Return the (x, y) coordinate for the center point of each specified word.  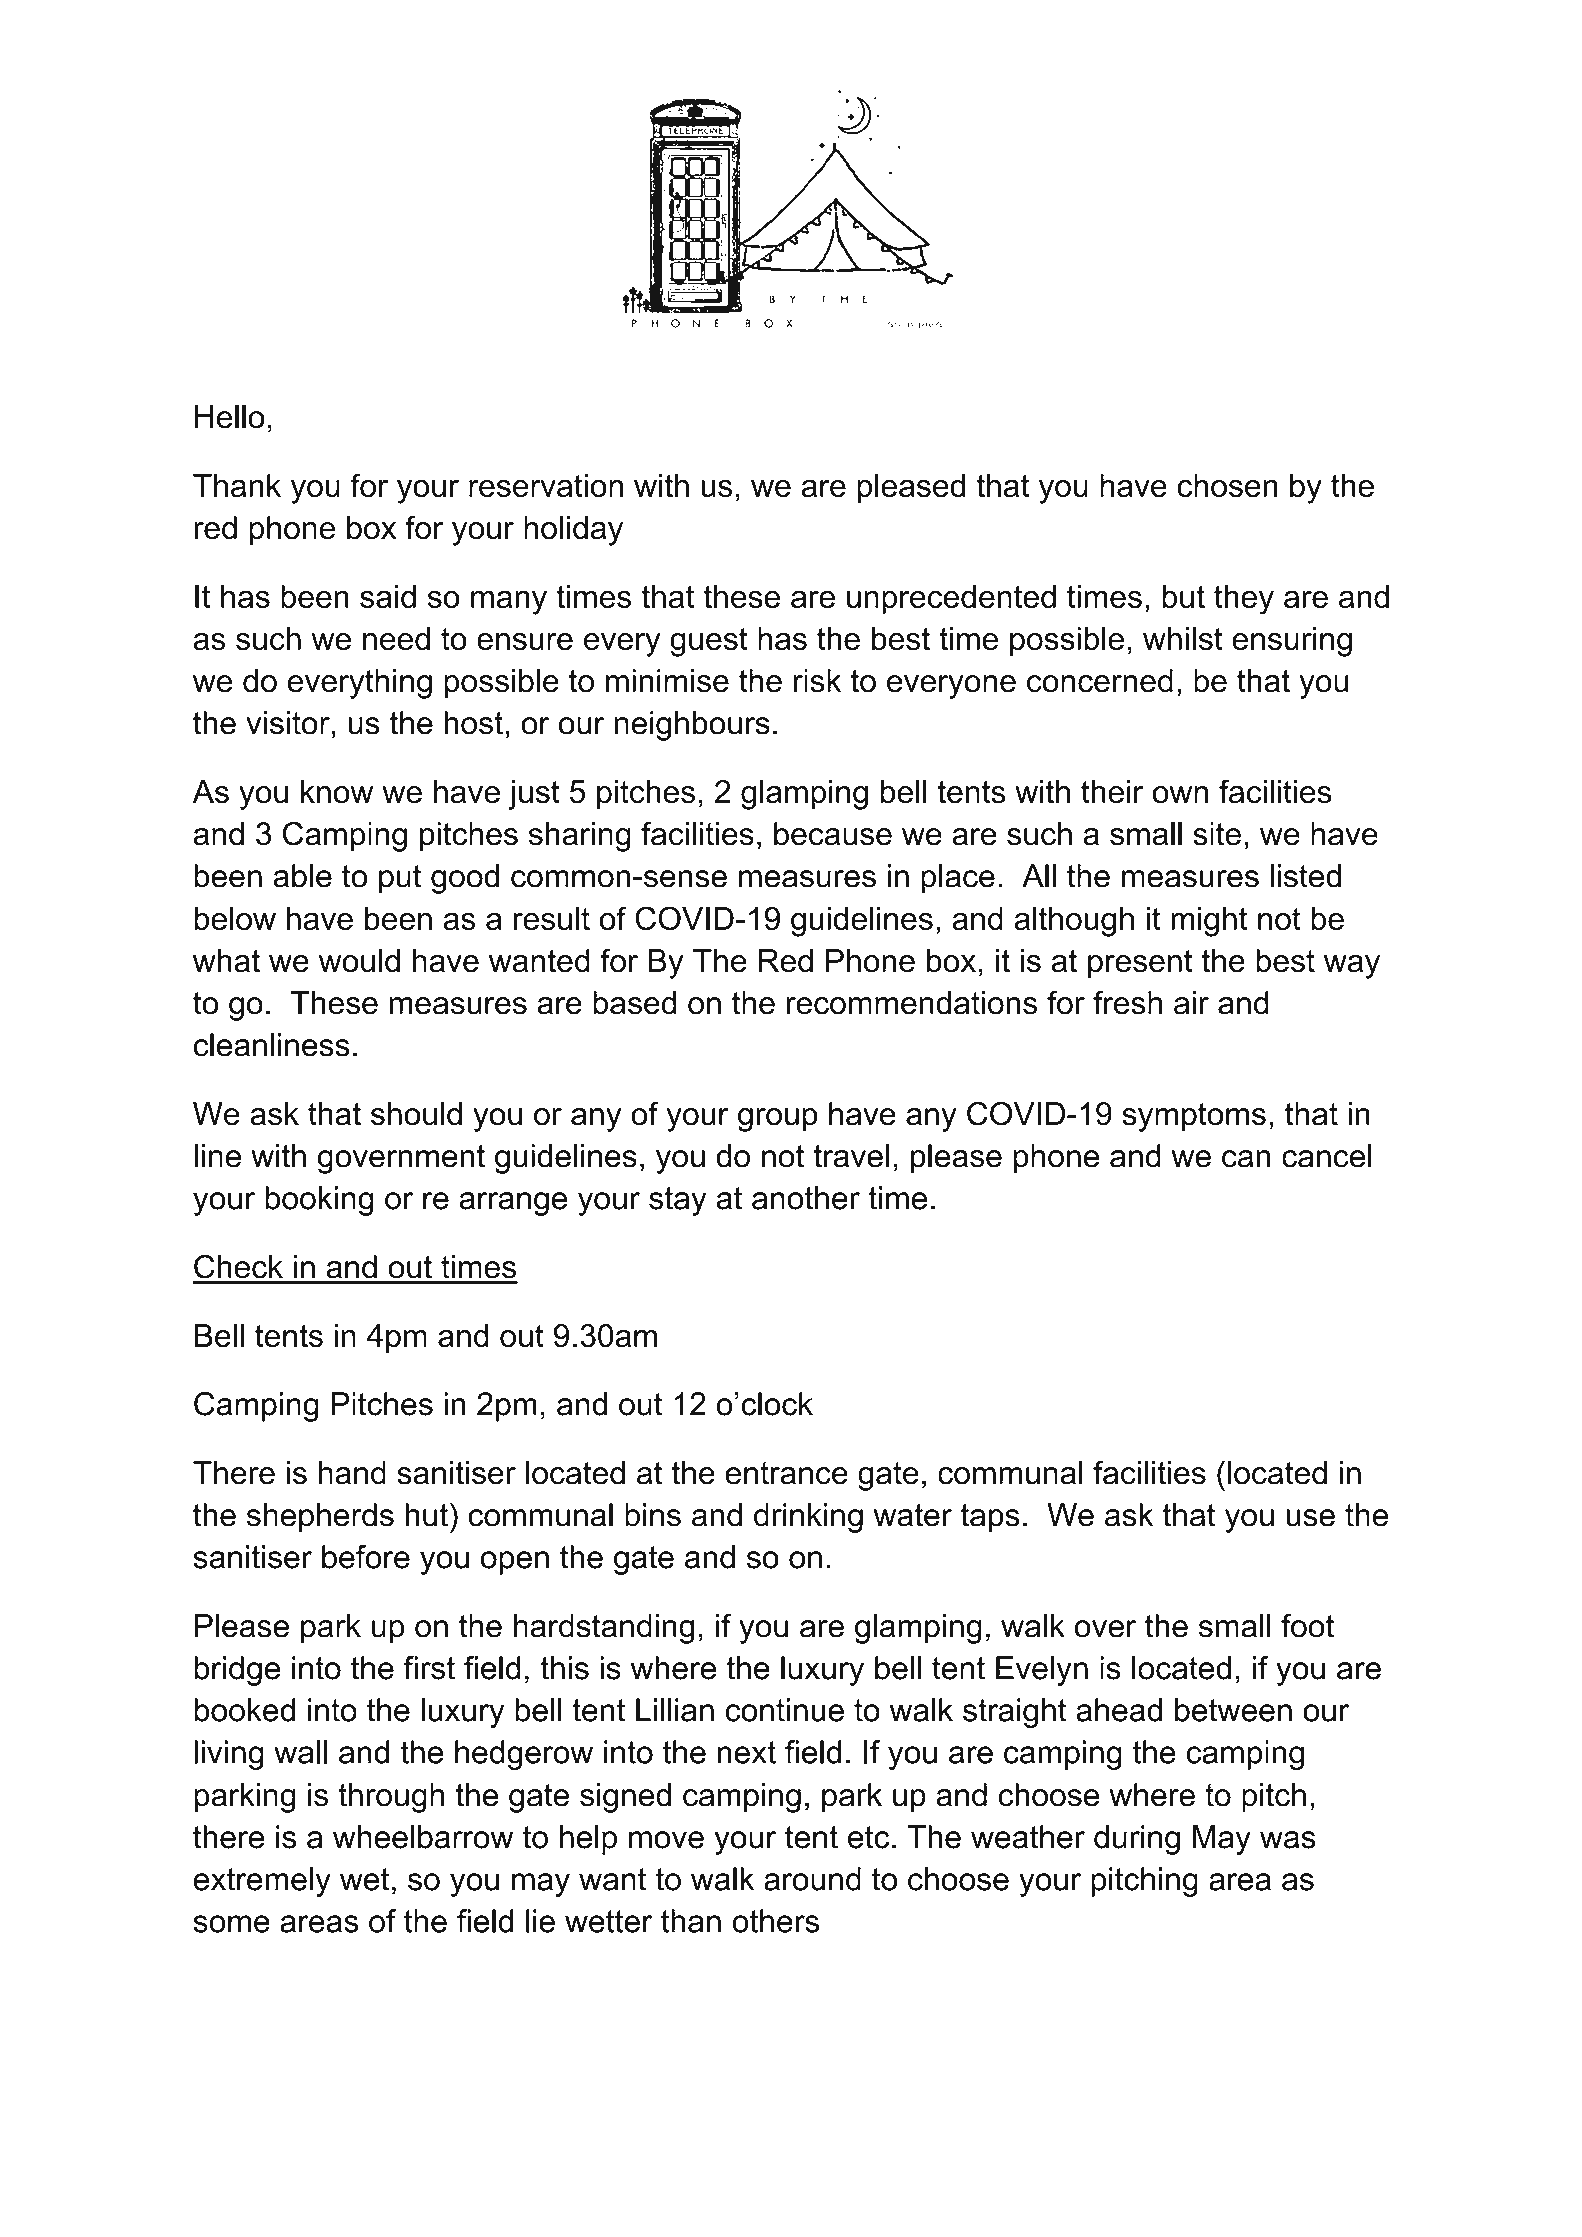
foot (1307, 1625)
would (359, 961)
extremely (262, 1882)
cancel (1327, 1156)
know (337, 792)
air (1191, 1003)
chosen (1227, 486)
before (366, 1557)
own (1180, 795)
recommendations (912, 1003)
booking (319, 1201)
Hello (230, 417)
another (806, 1198)
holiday (573, 531)
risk (817, 681)
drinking (808, 1518)
